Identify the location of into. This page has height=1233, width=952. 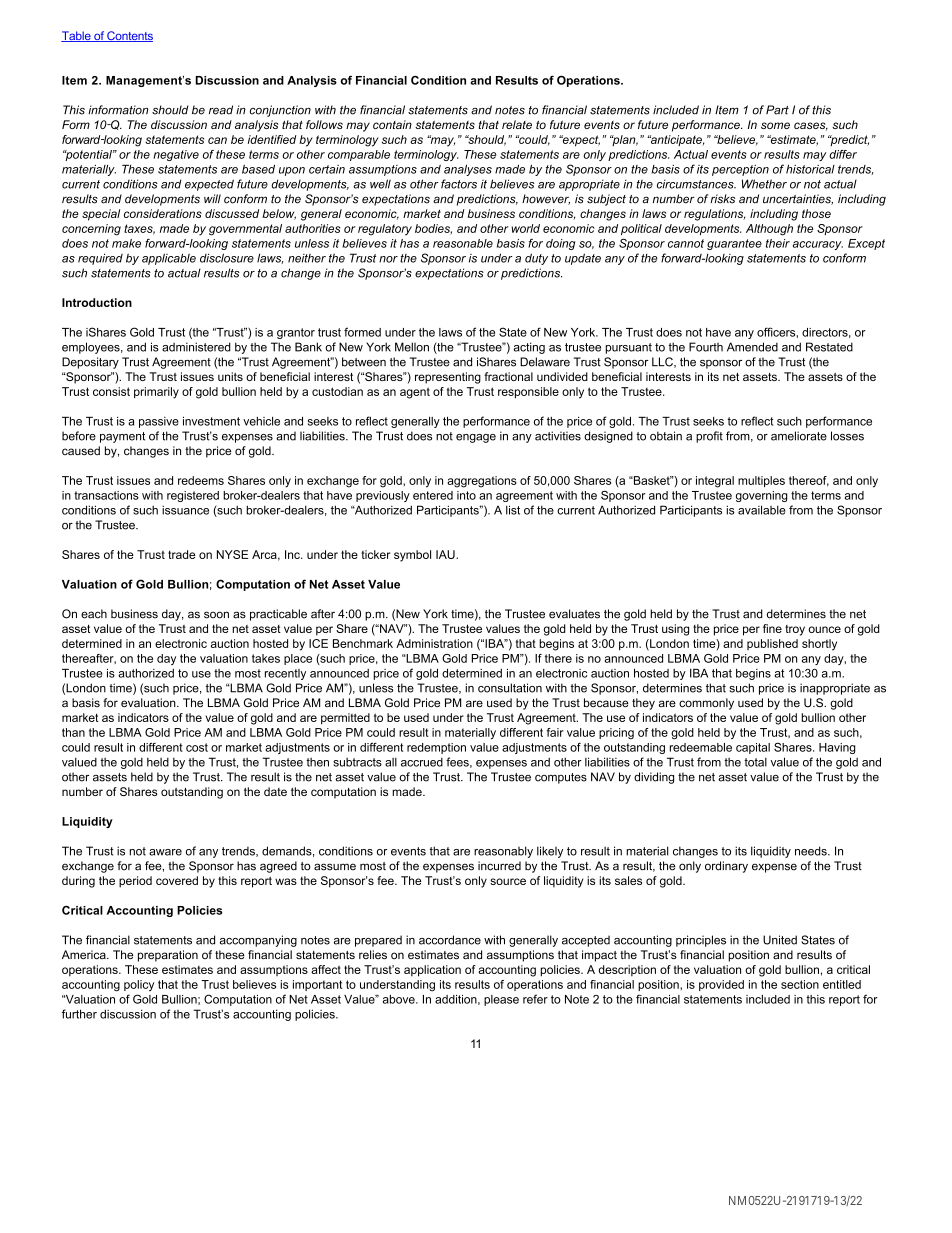
(466, 495).
